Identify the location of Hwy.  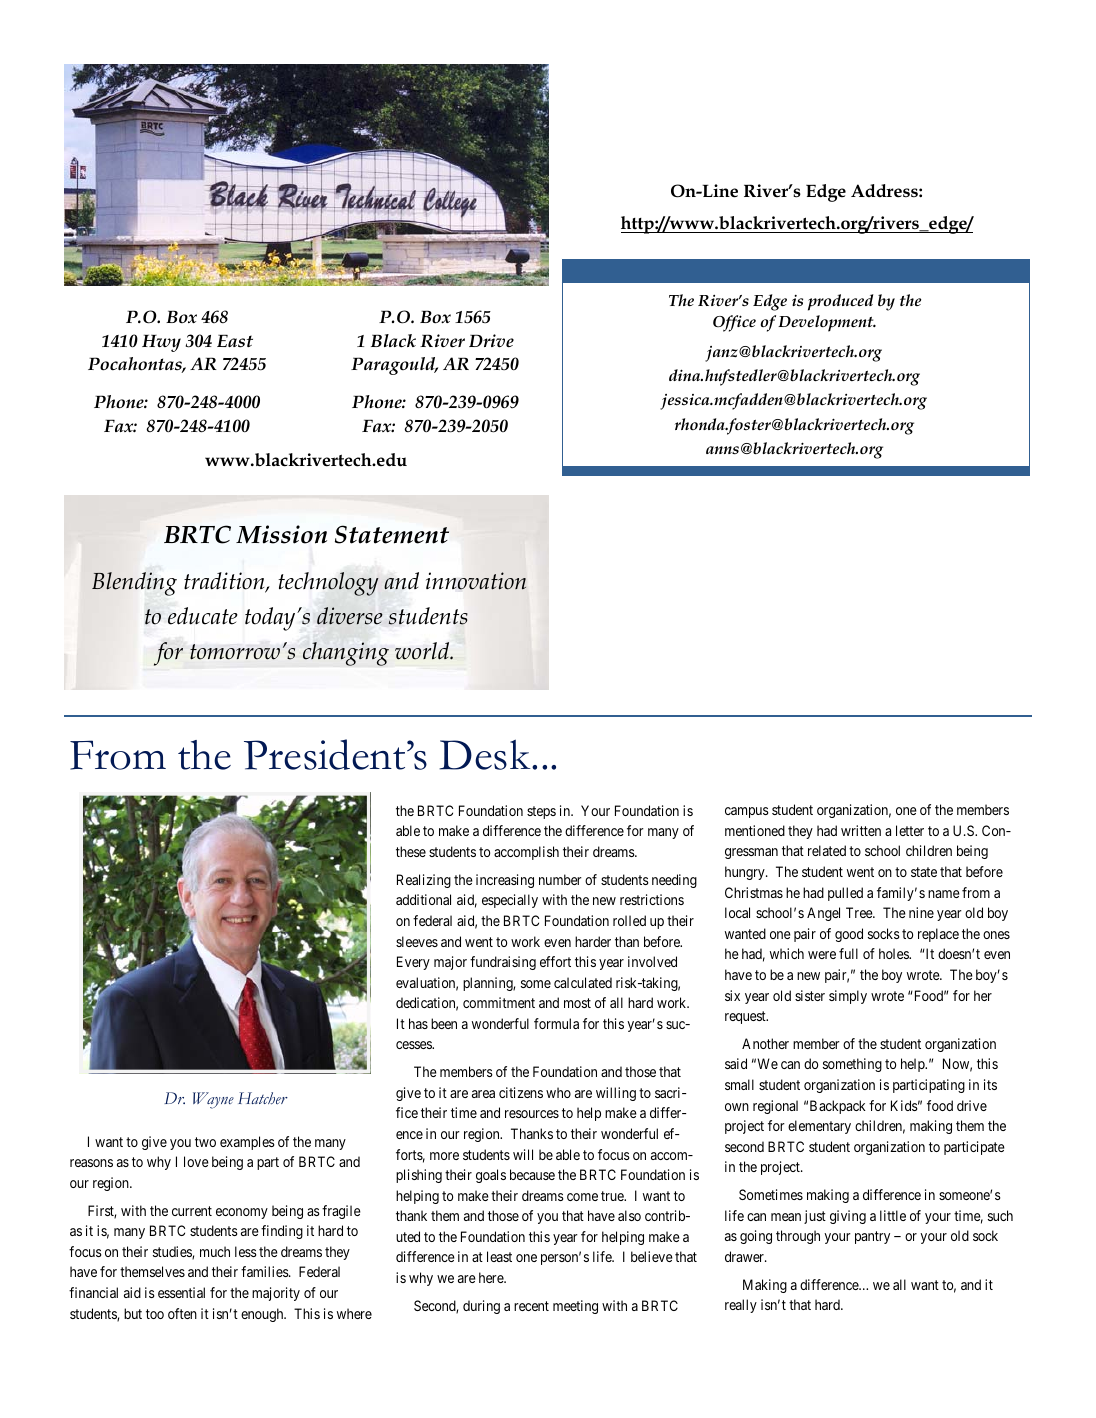
(161, 343).
